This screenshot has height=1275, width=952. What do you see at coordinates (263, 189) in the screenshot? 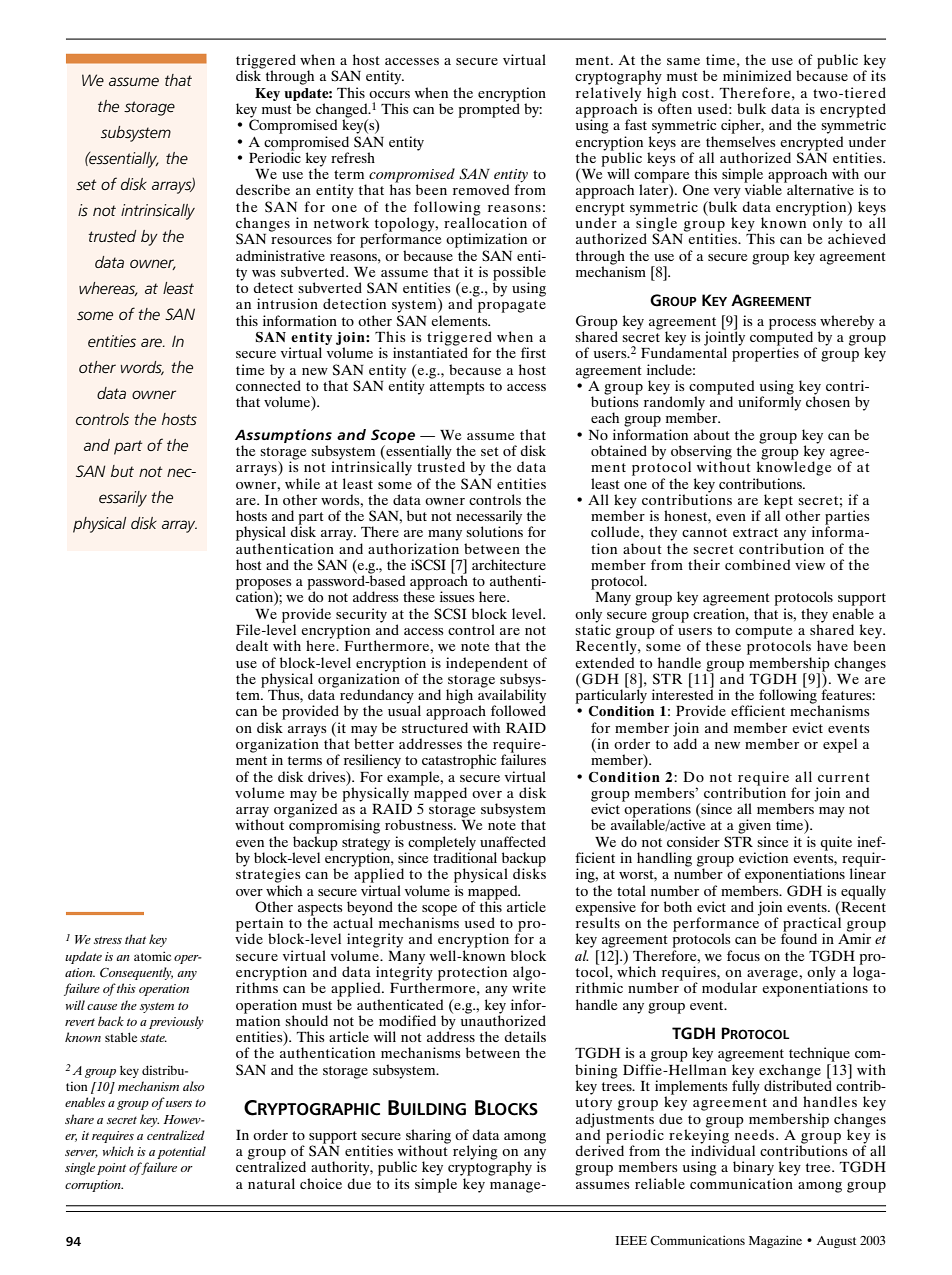
I see `describe` at bounding box center [263, 189].
